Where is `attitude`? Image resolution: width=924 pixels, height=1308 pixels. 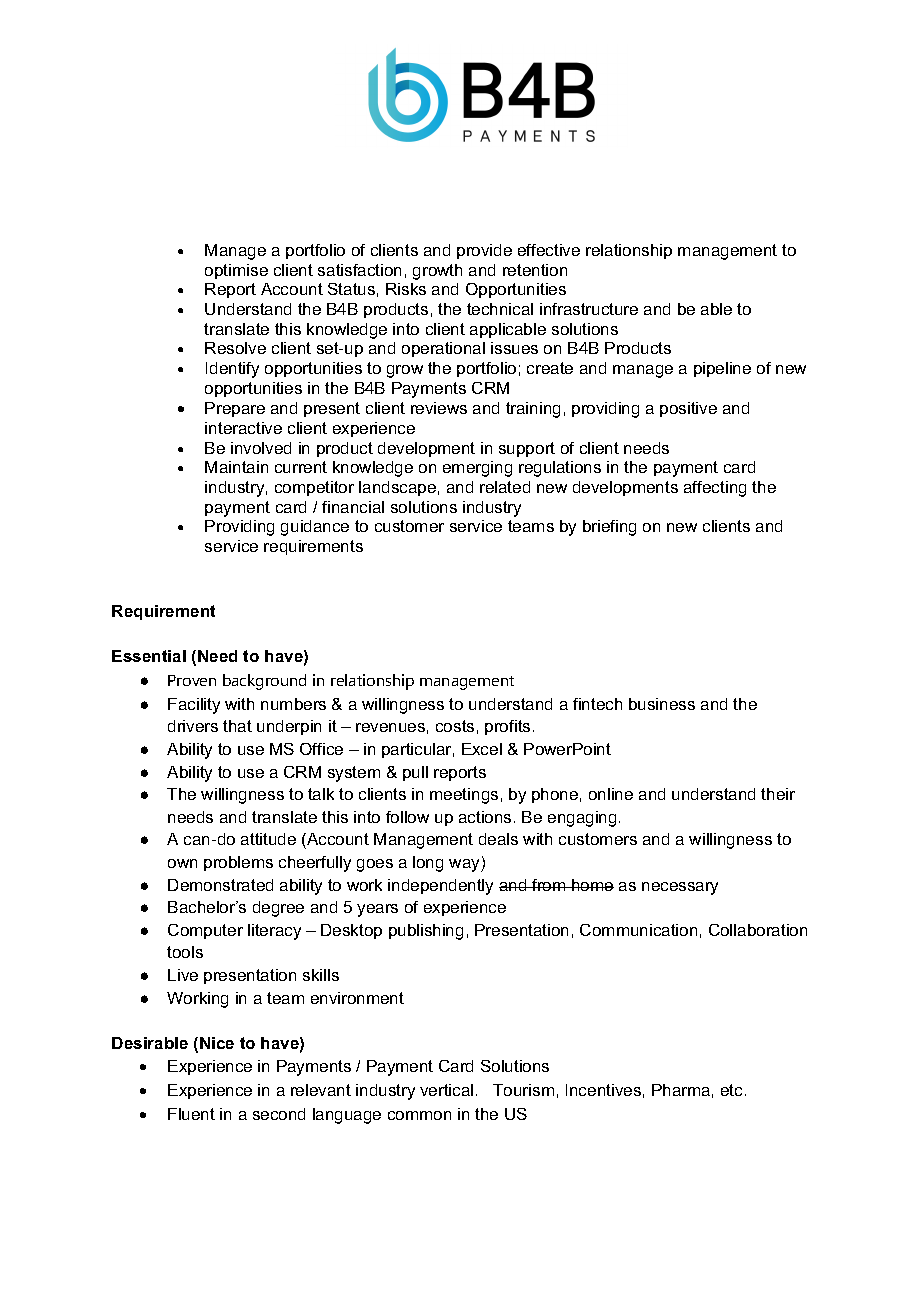 attitude is located at coordinates (268, 839).
